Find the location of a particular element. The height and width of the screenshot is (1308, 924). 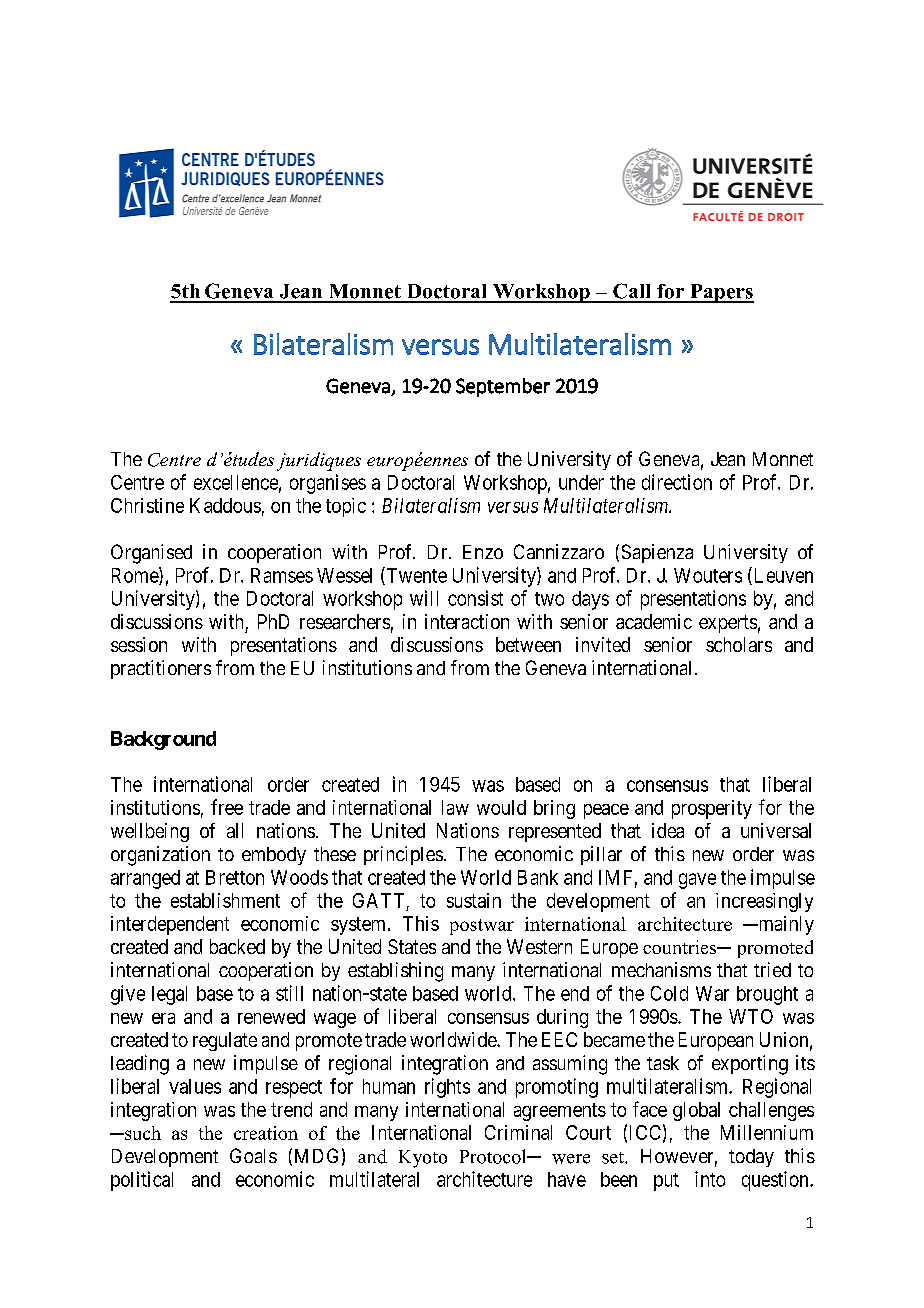

Protocol is located at coordinates (494, 1156).
